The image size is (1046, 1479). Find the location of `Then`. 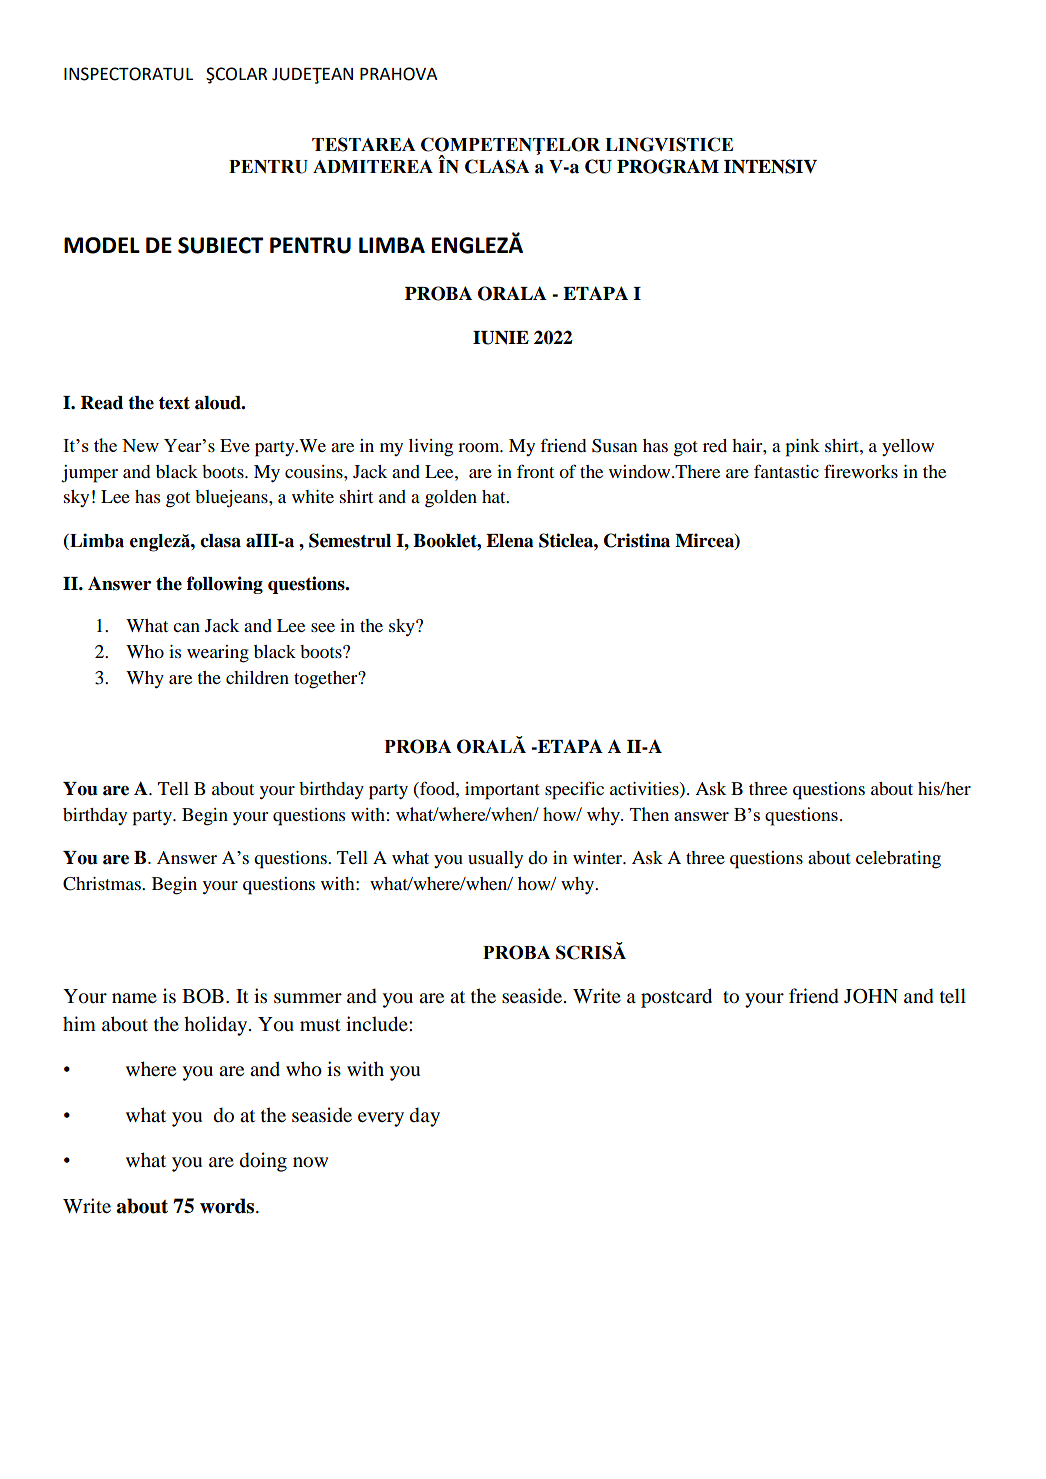

Then is located at coordinates (649, 814).
